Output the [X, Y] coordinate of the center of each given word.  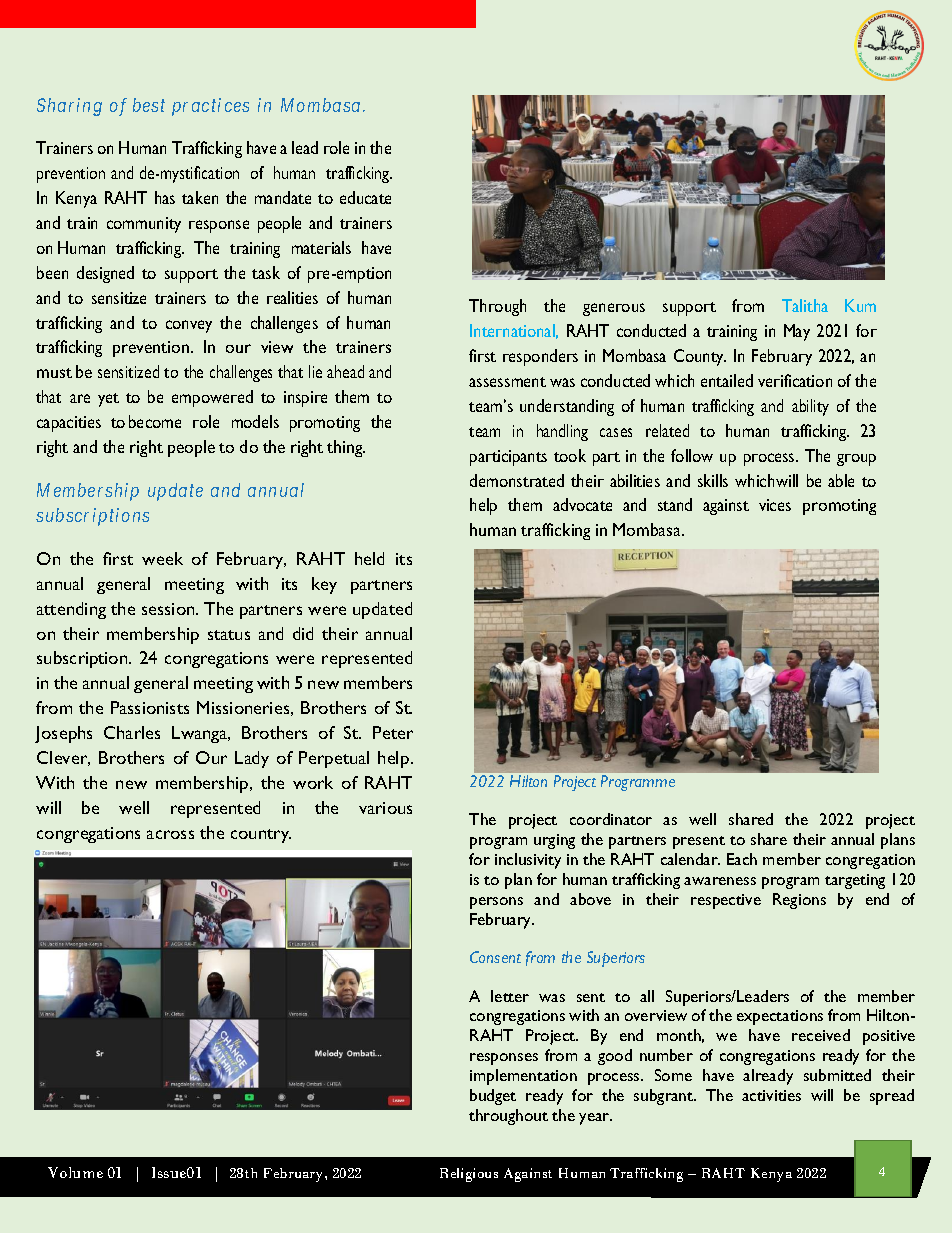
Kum [860, 305]
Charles [132, 732]
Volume [75, 1172]
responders [540, 357]
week [162, 558]
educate [365, 197]
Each [742, 859]
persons [496, 903]
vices [775, 505]
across [170, 834]
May [797, 332]
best [149, 105]
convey [189, 326]
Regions [799, 901]
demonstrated [517, 480]
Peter [393, 732]
